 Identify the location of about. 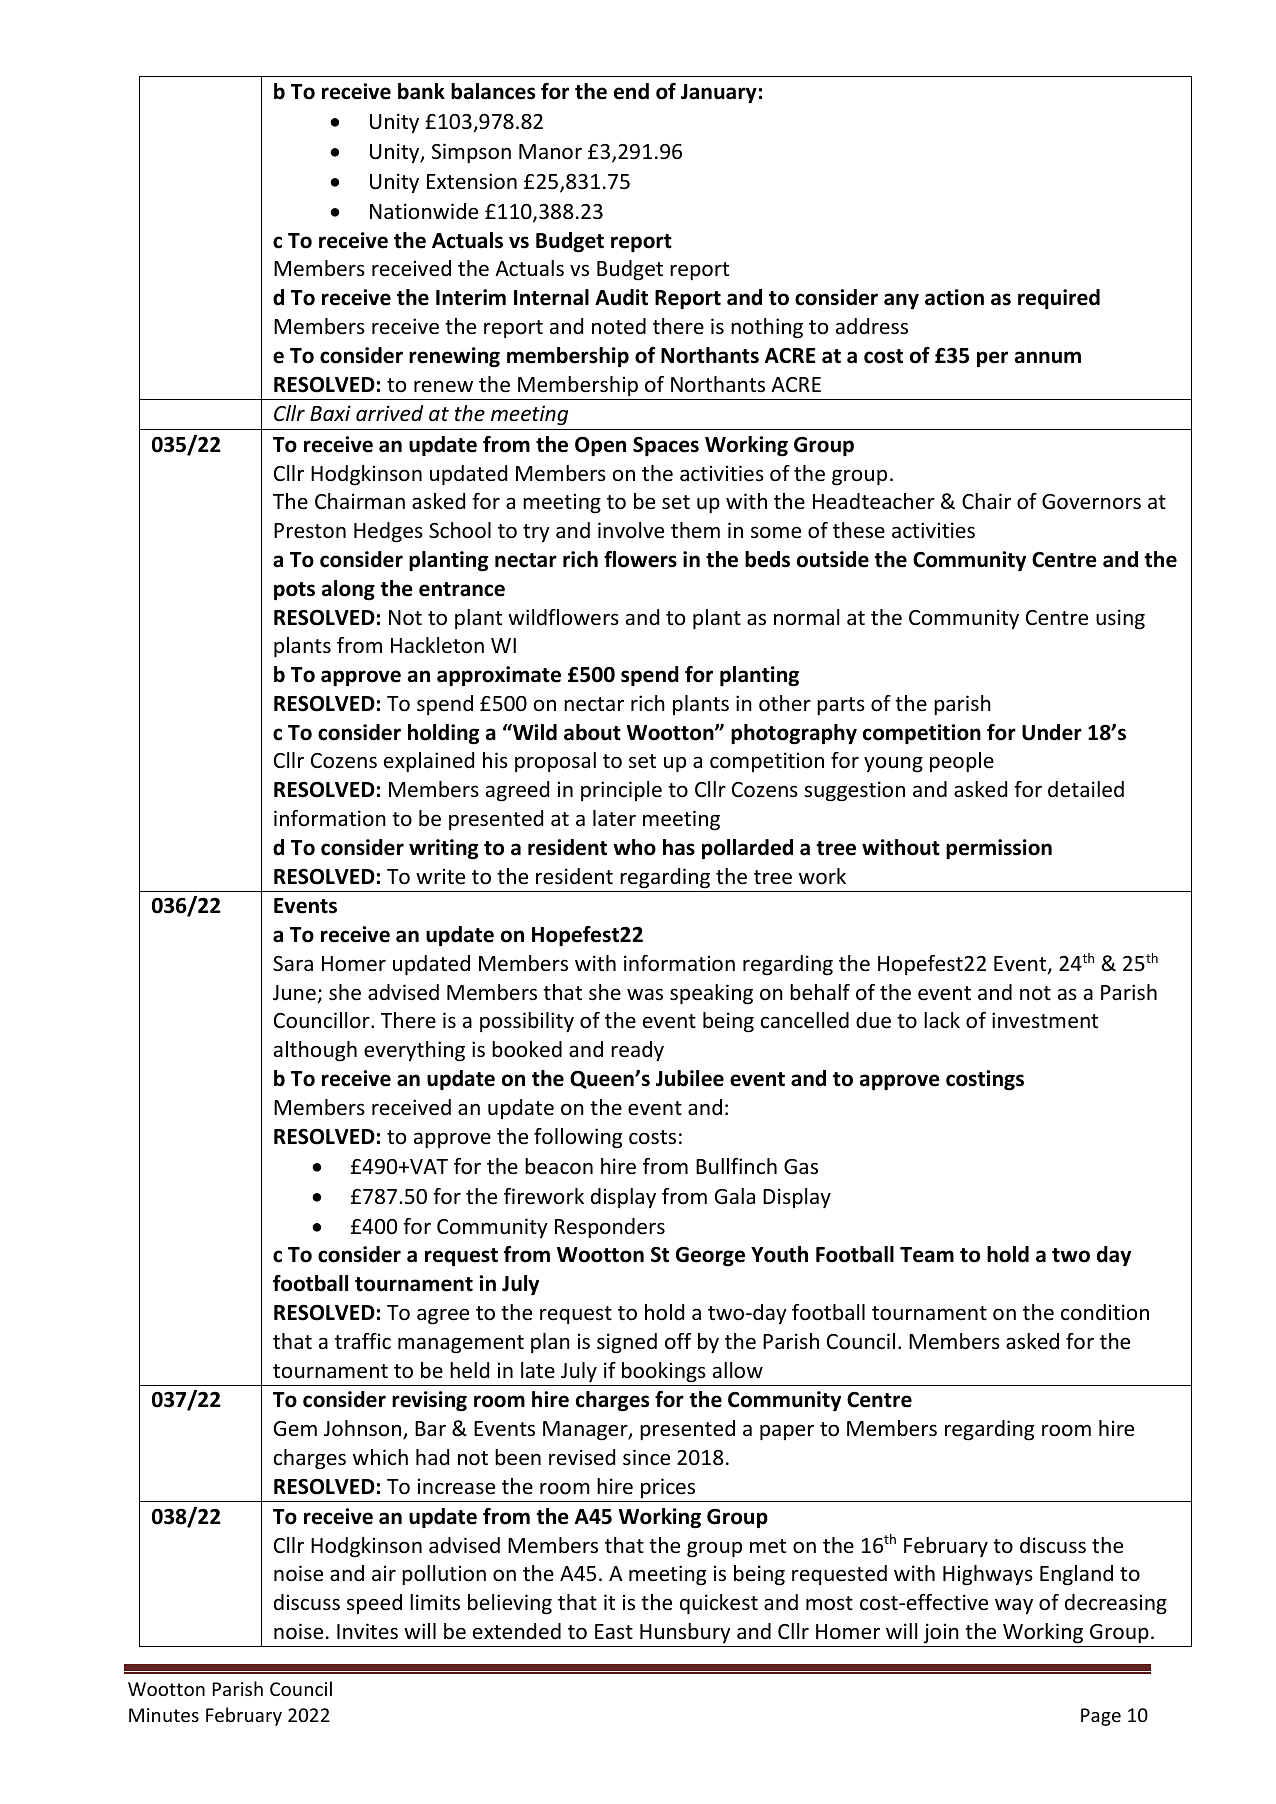
(592, 732).
